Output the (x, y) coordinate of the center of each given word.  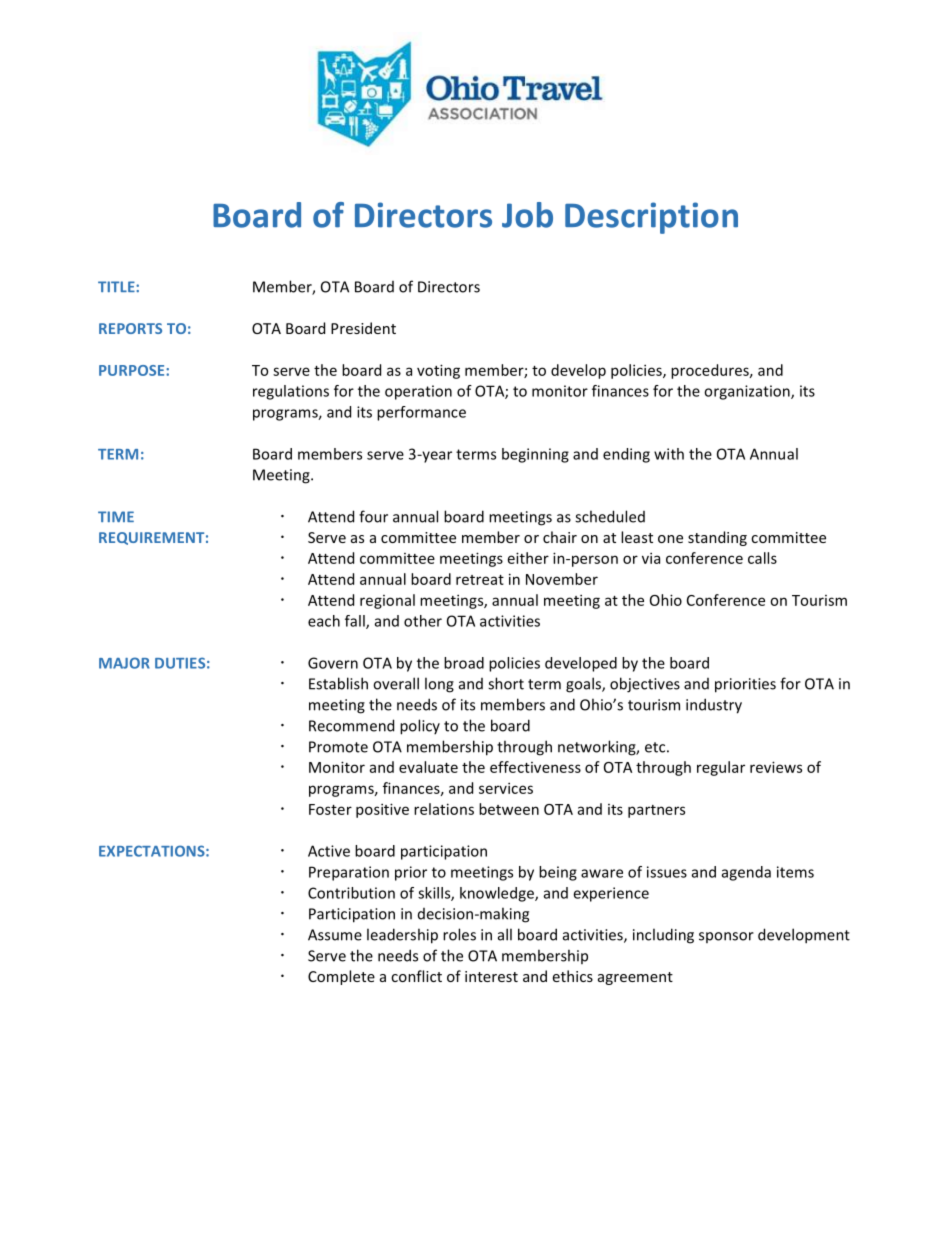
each (324, 621)
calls (762, 558)
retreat (480, 580)
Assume (335, 935)
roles (459, 934)
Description (651, 218)
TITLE (117, 286)
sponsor (726, 937)
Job (527, 215)
